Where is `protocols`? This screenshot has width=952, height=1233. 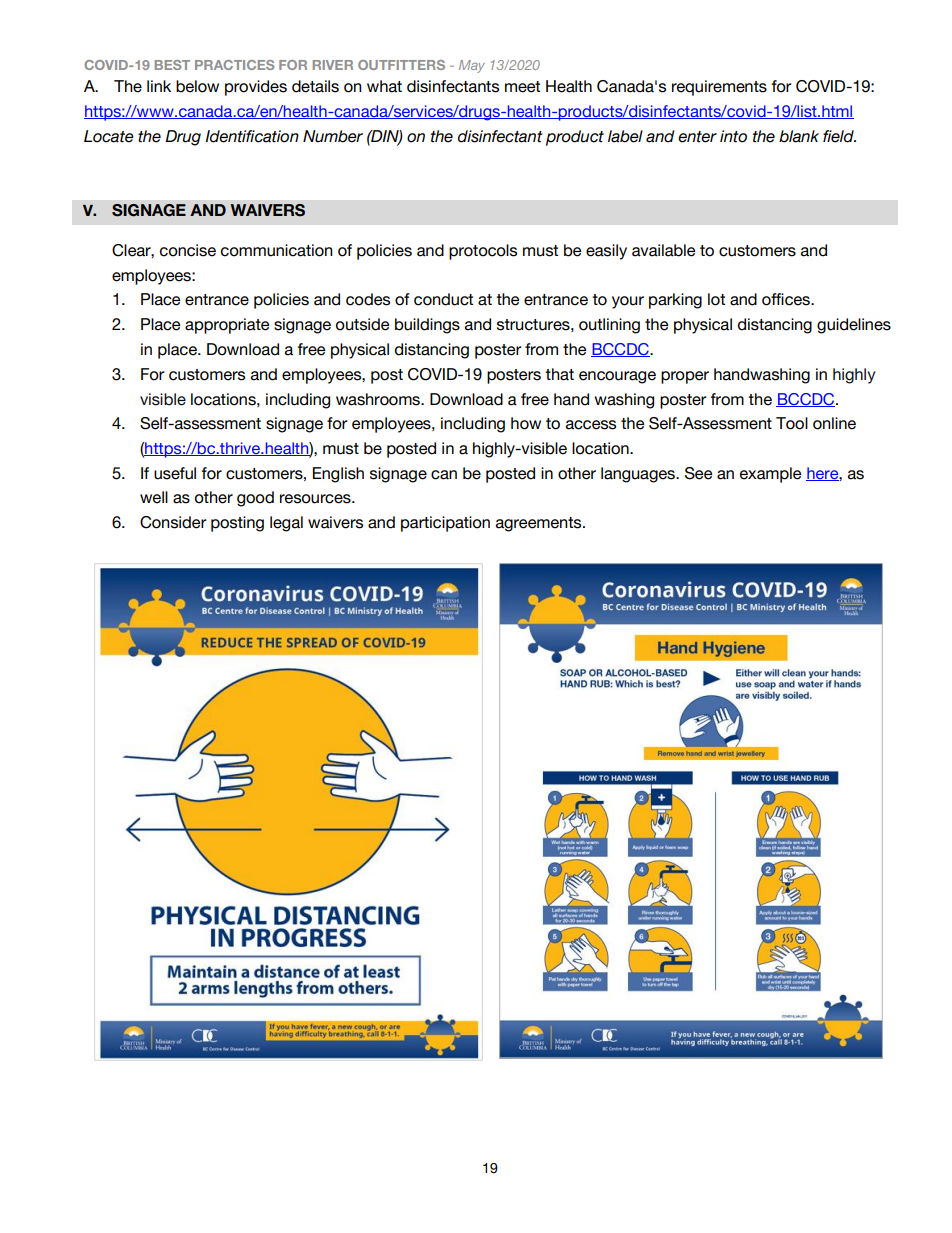 protocols is located at coordinates (483, 252).
